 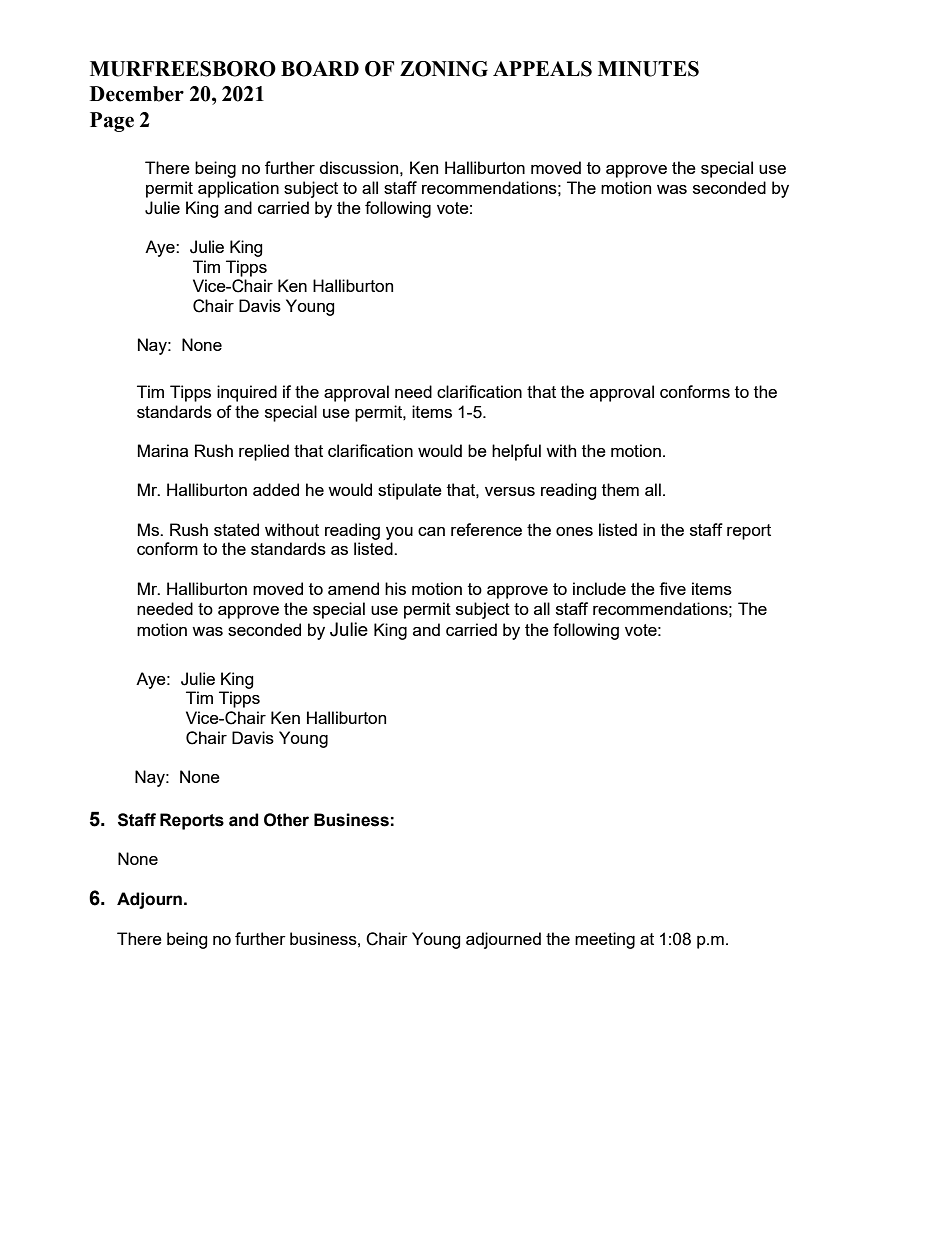 I want to click on five, so click(x=672, y=588).
